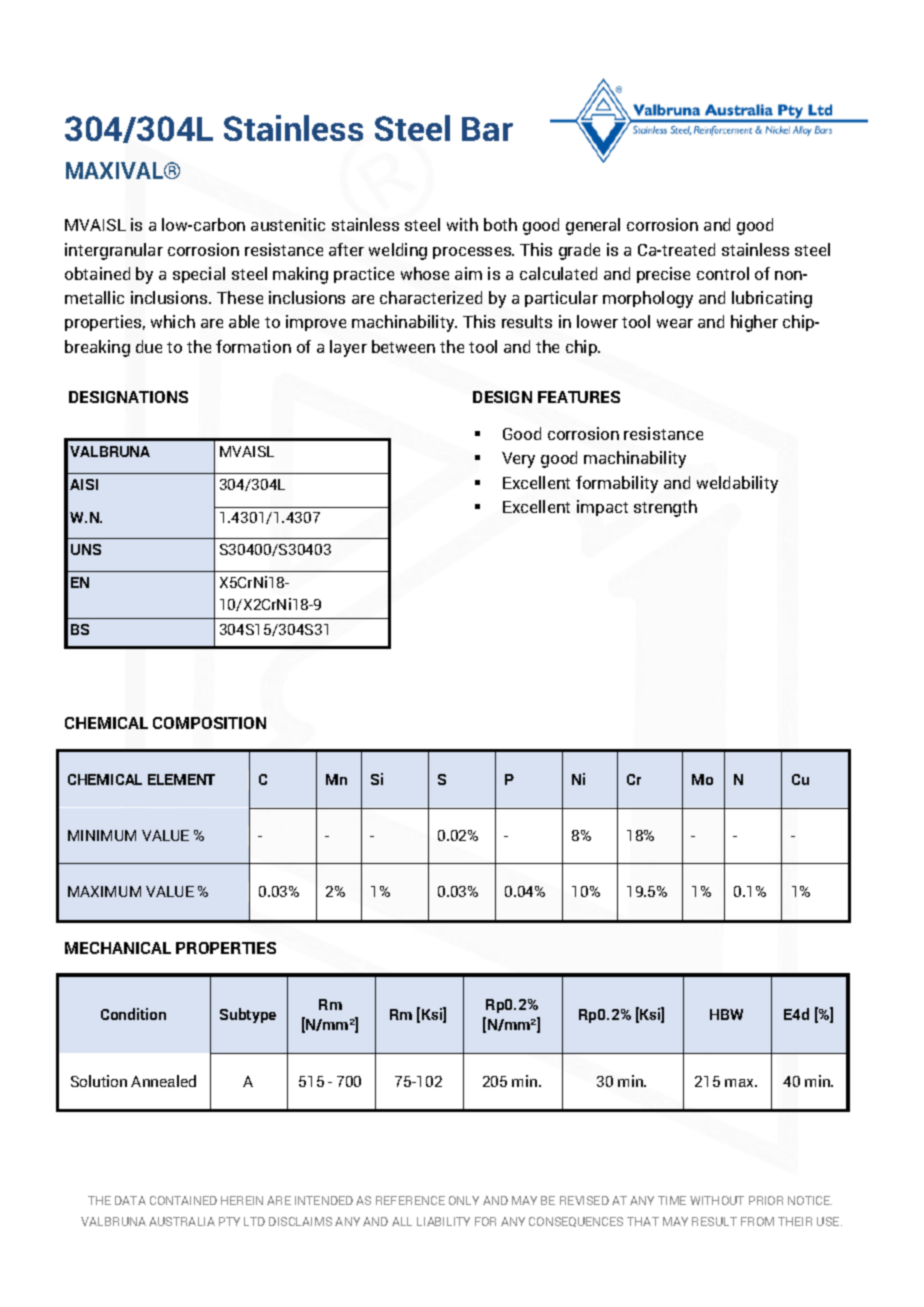 The height and width of the page is (1307, 924). Describe the element at coordinates (602, 508) in the page. I see `impact` at that location.
